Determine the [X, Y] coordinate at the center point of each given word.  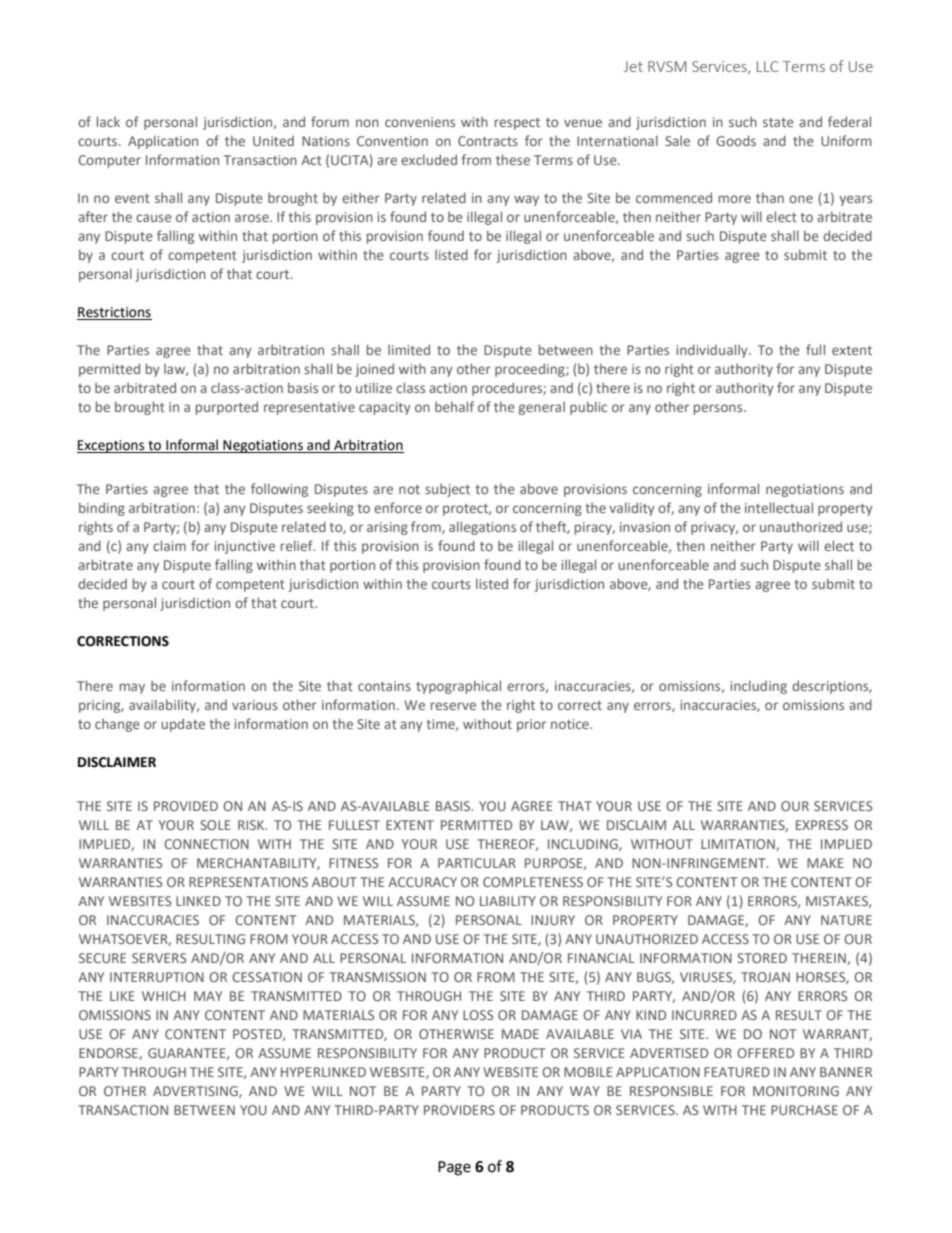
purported [227, 408]
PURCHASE [804, 1110]
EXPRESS [822, 825]
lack [108, 121]
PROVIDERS [459, 1110]
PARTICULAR [477, 863]
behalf [454, 406]
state [778, 122]
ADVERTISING [196, 1092]
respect [517, 124]
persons [719, 409]
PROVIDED [186, 806]
